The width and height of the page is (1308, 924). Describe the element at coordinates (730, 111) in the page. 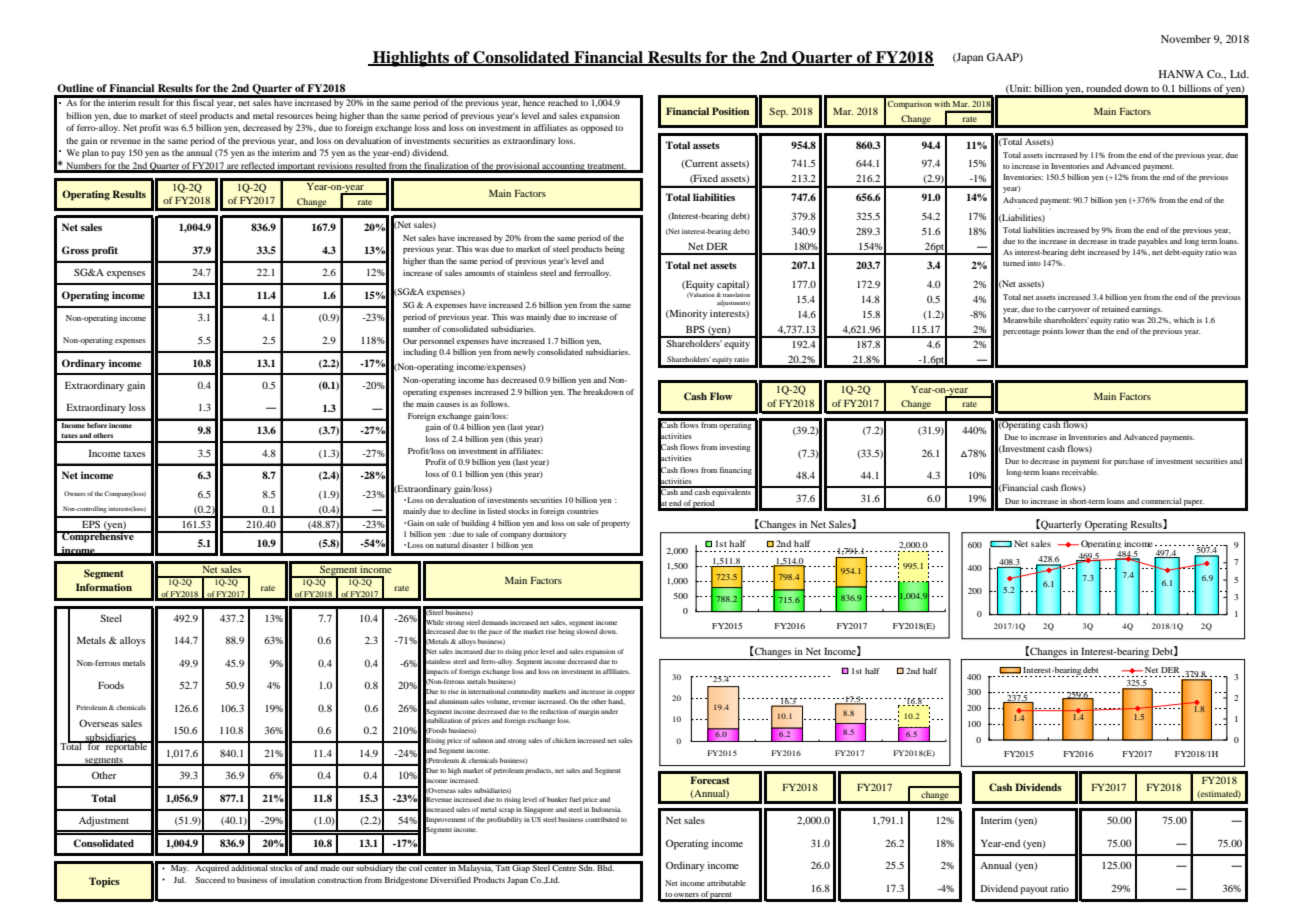

I see `Position` at that location.
